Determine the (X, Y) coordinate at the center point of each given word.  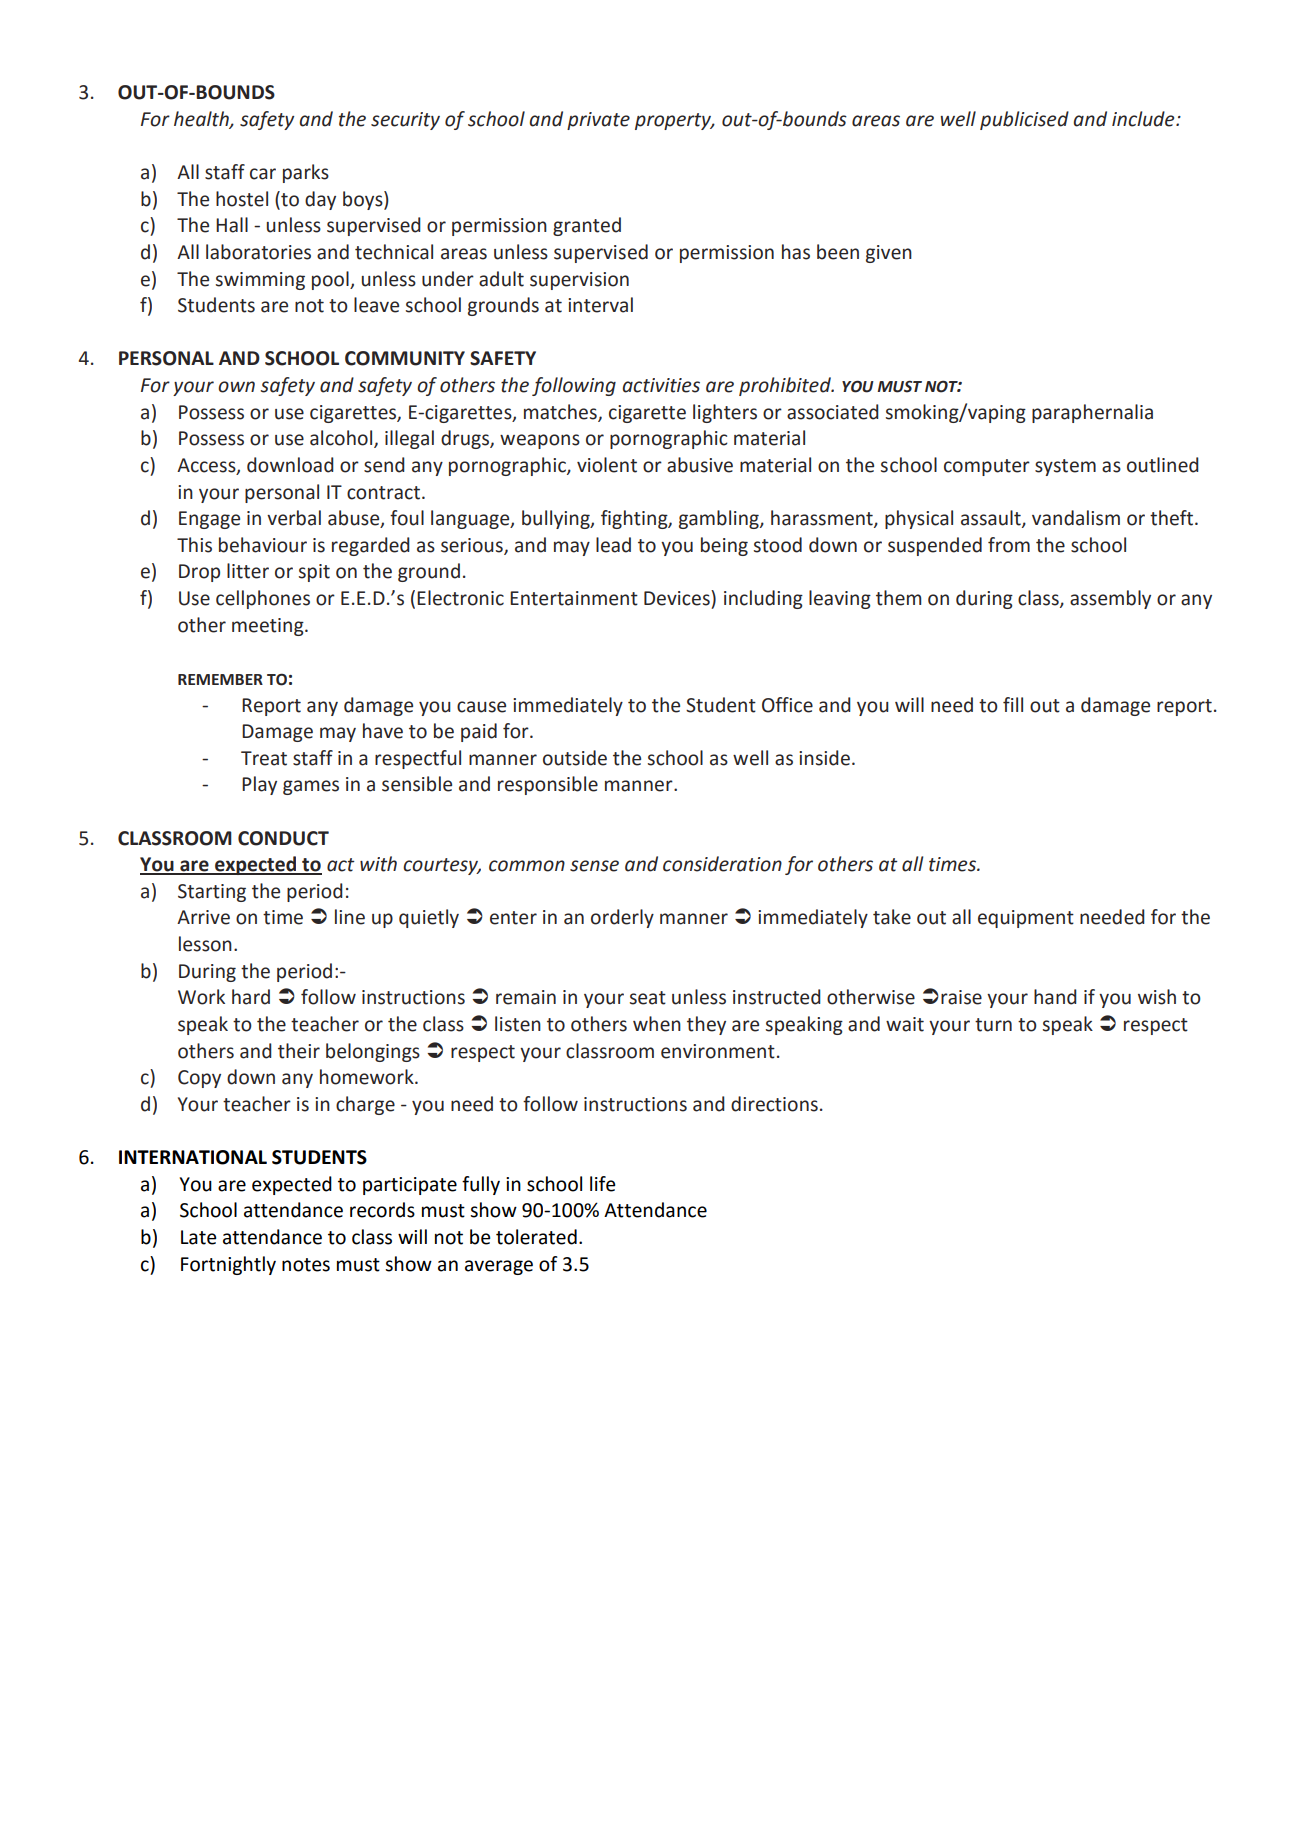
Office (787, 705)
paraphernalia (1092, 413)
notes (306, 1265)
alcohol (342, 439)
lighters (725, 413)
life (603, 1184)
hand (1055, 997)
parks (306, 173)
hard (251, 997)
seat (648, 998)
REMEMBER (220, 679)
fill (1013, 704)
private (598, 121)
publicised (1024, 120)
